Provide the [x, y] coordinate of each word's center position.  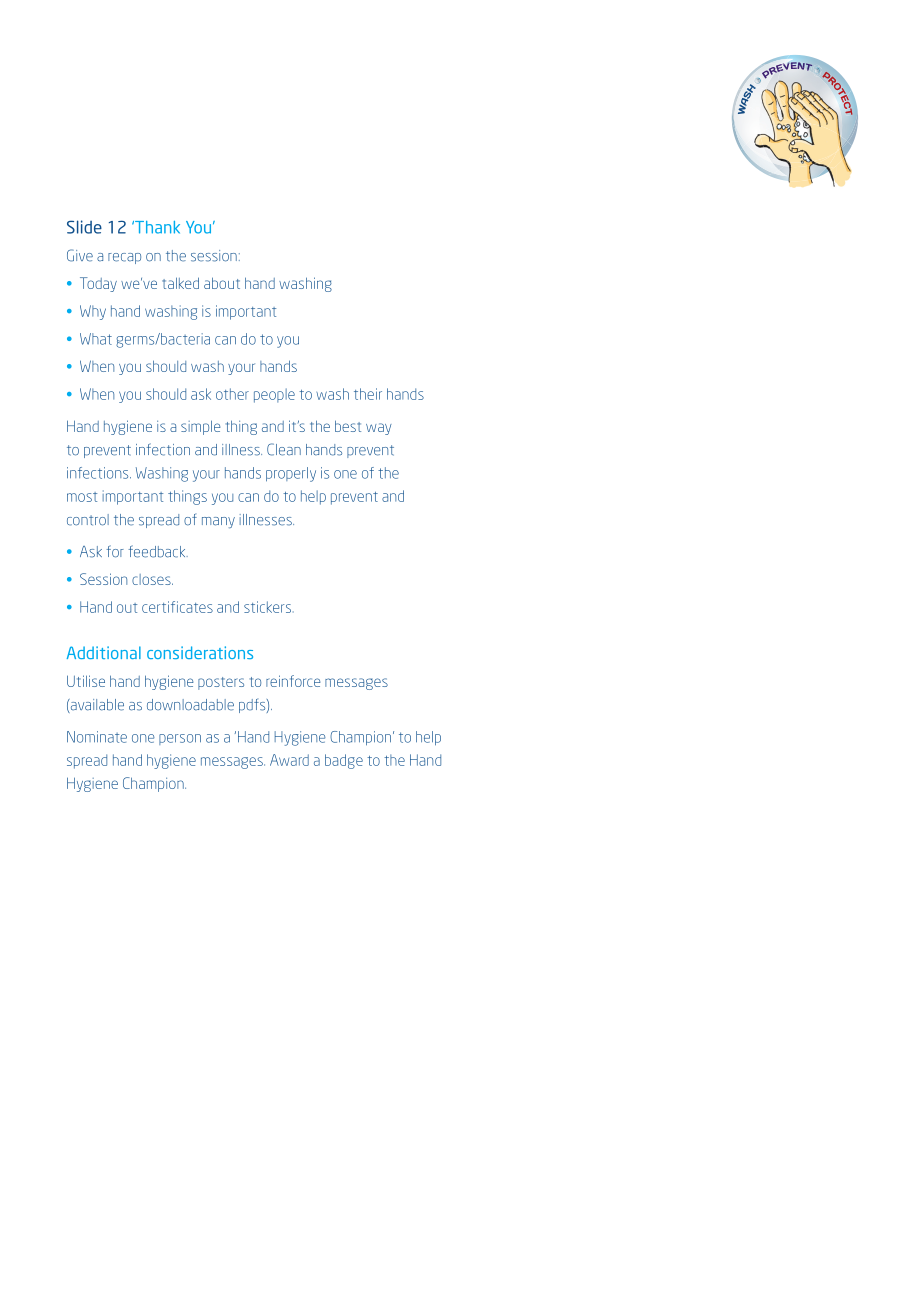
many [218, 522]
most [82, 497]
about [222, 283]
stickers [269, 607]
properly [291, 474]
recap [124, 258]
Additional [104, 652]
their [368, 394]
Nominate [97, 737]
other [232, 394]
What [96, 339]
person [180, 739]
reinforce [293, 681]
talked [180, 283]
